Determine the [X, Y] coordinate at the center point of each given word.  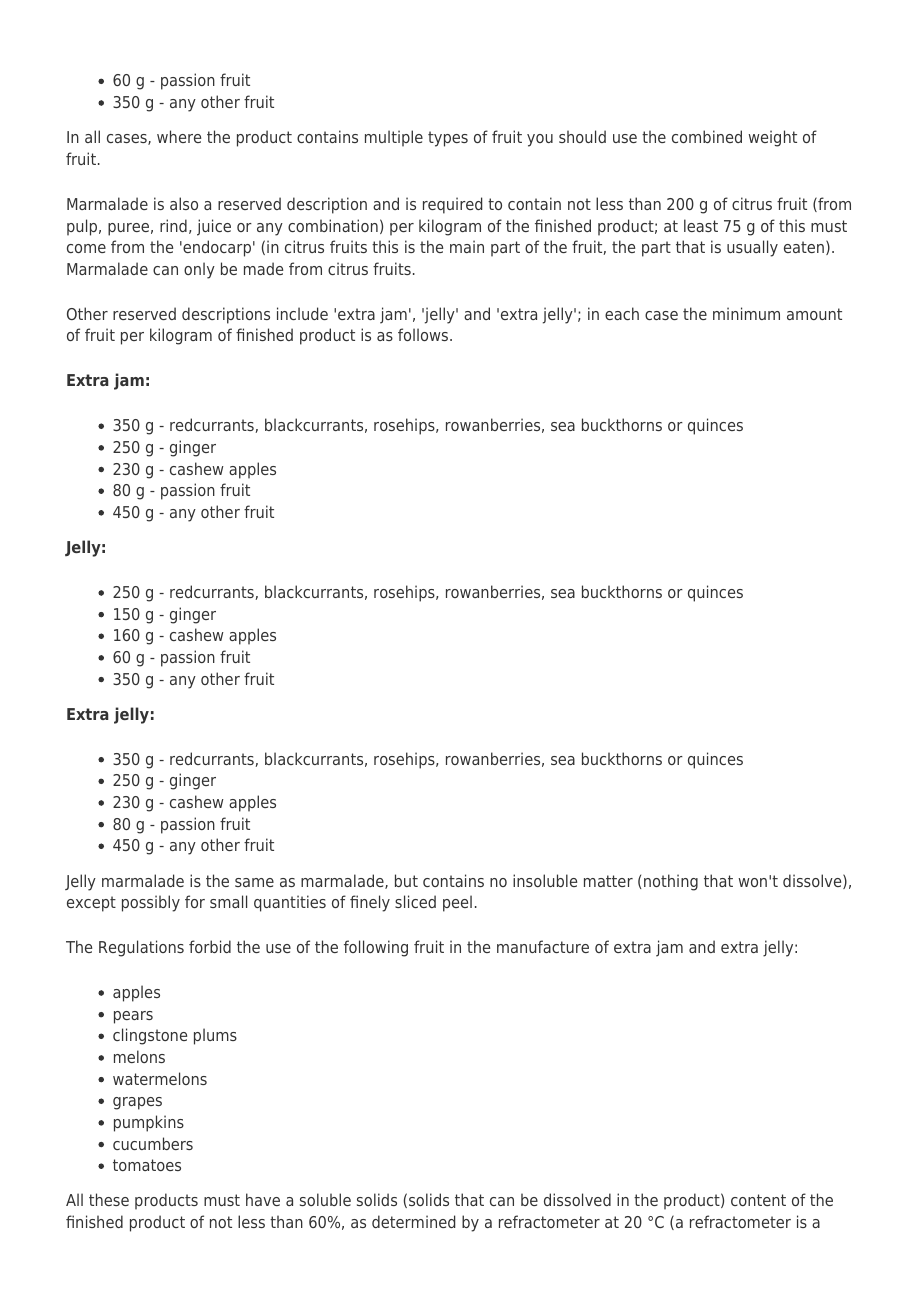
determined [413, 1221]
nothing [671, 882]
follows [424, 334]
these [109, 1199]
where [179, 136]
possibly [151, 903]
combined [707, 136]
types [448, 139]
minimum [746, 313]
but [406, 880]
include [302, 313]
